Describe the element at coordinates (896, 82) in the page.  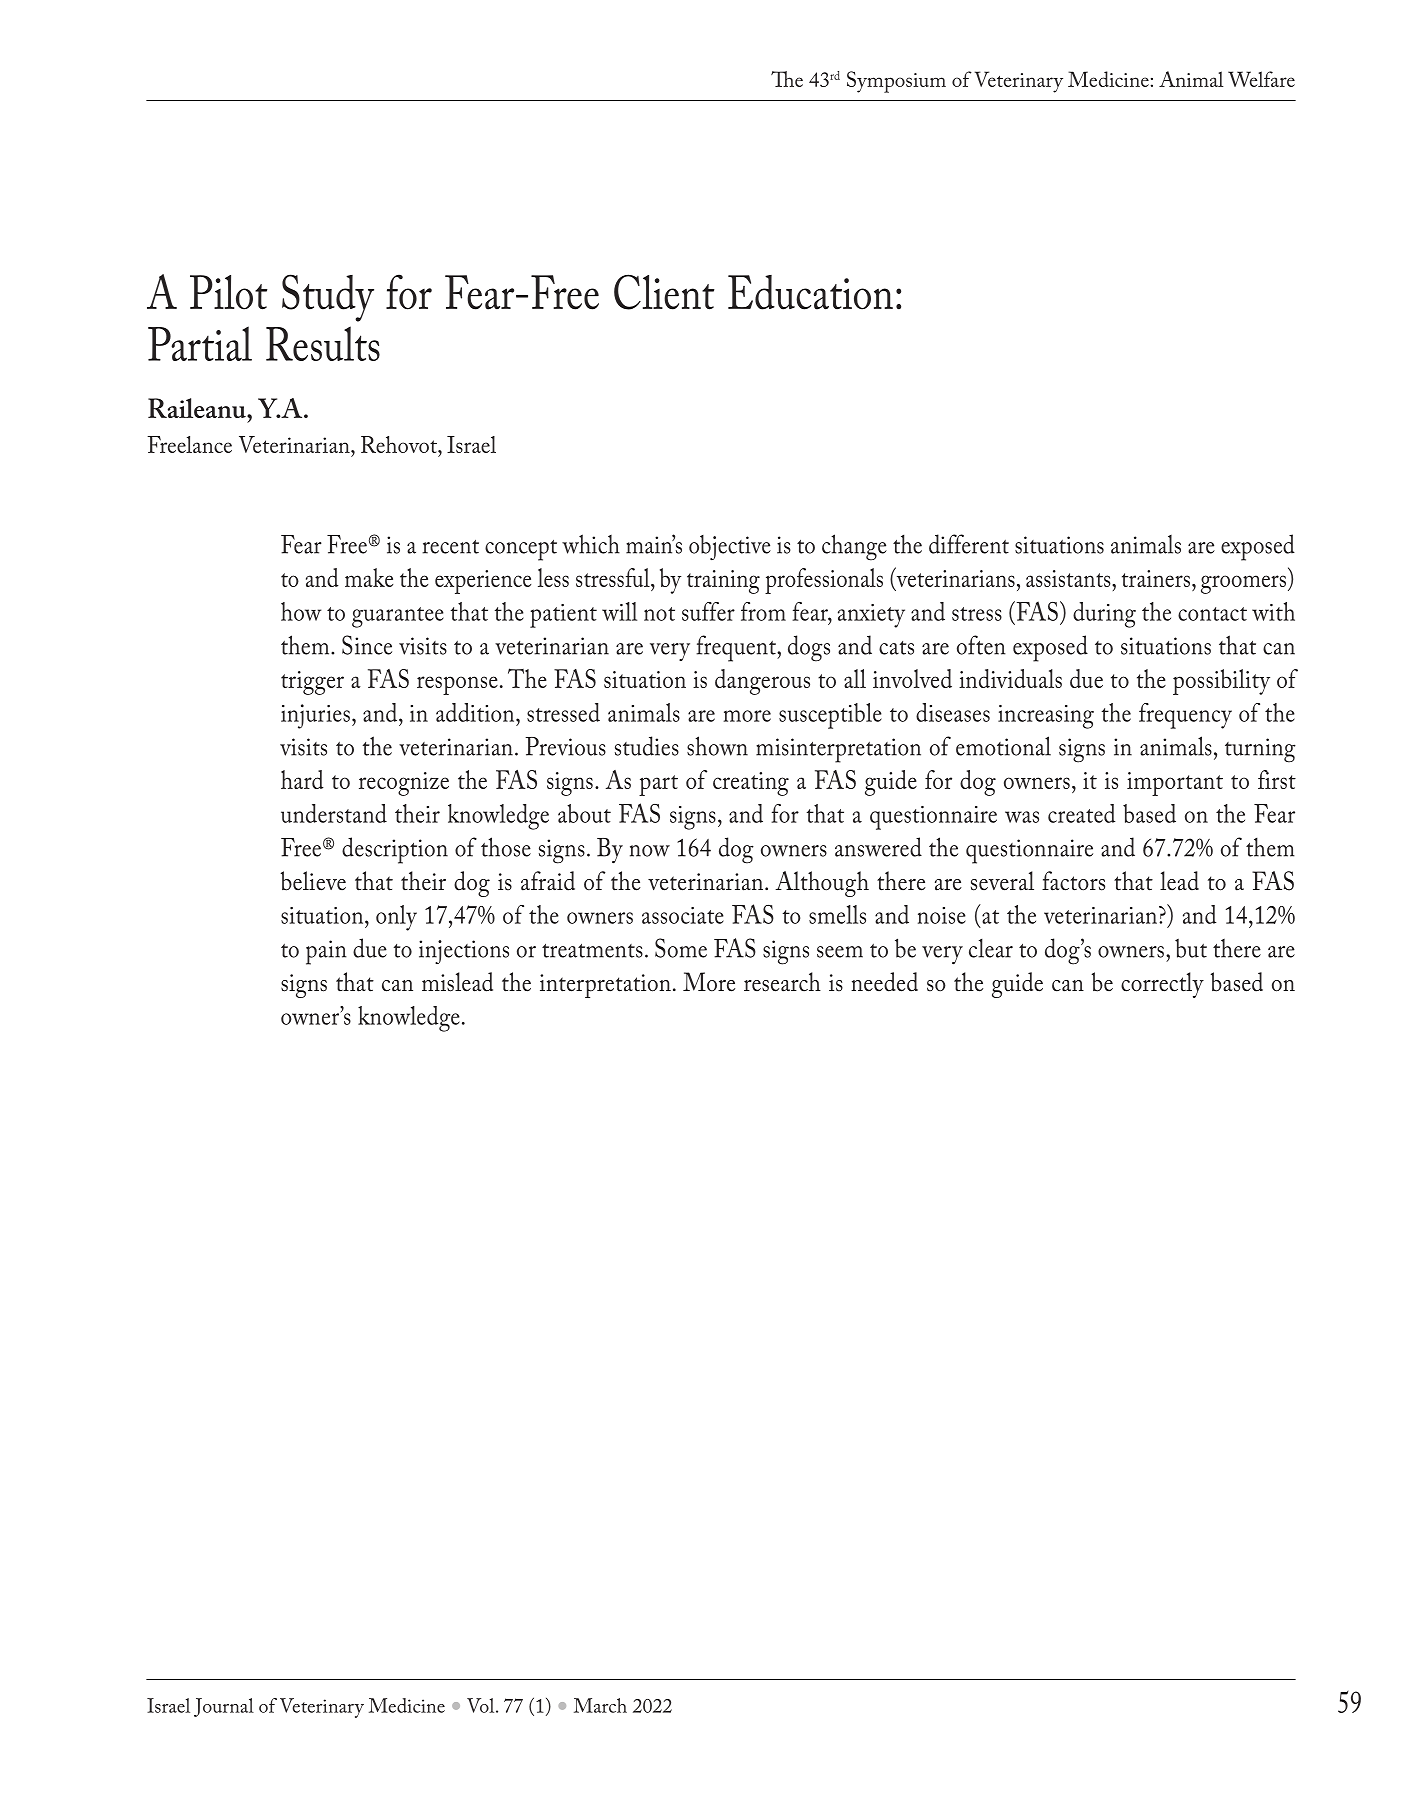
I see `Symposium` at that location.
